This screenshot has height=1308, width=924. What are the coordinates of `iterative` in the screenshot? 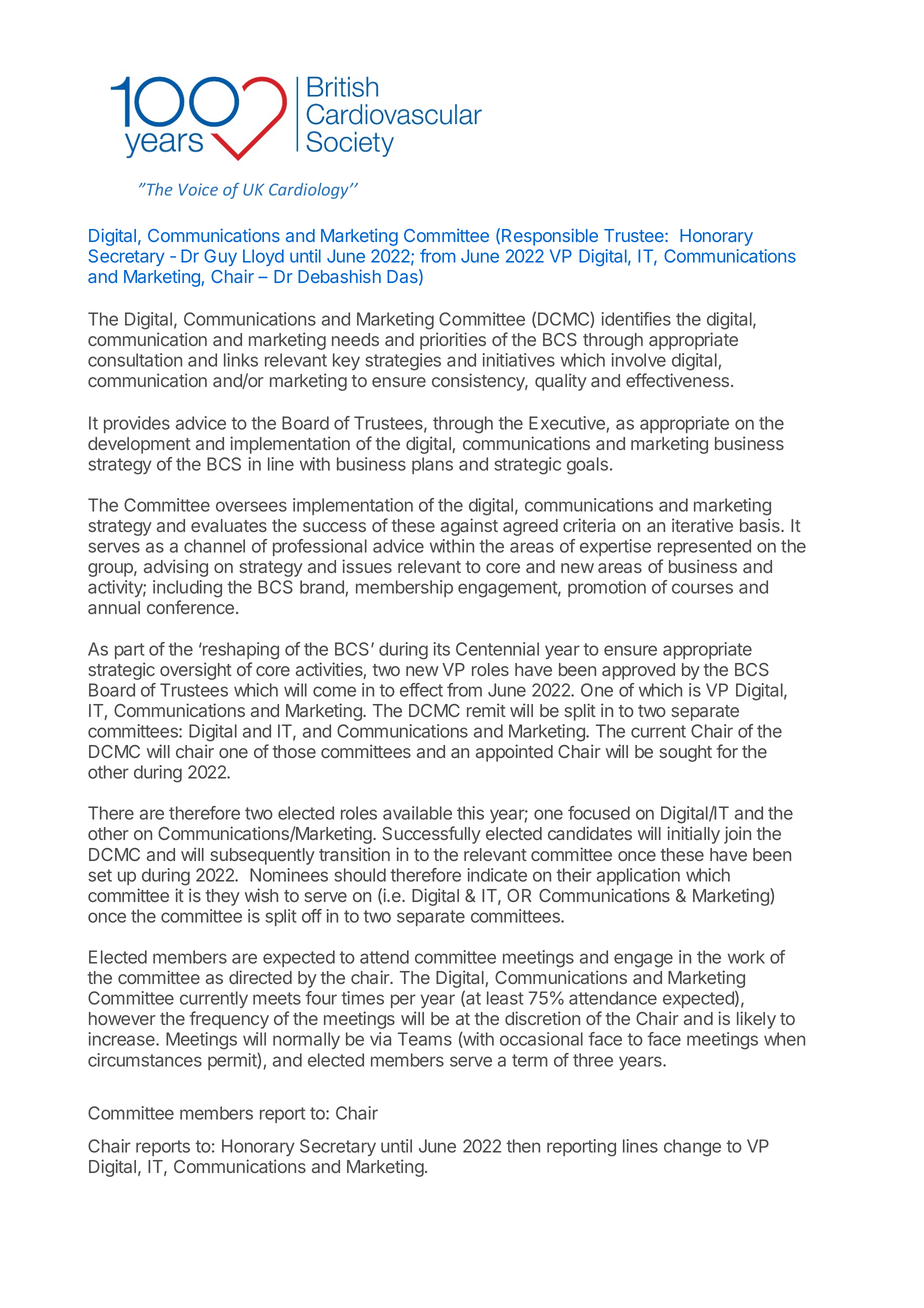 It's located at (702, 525).
